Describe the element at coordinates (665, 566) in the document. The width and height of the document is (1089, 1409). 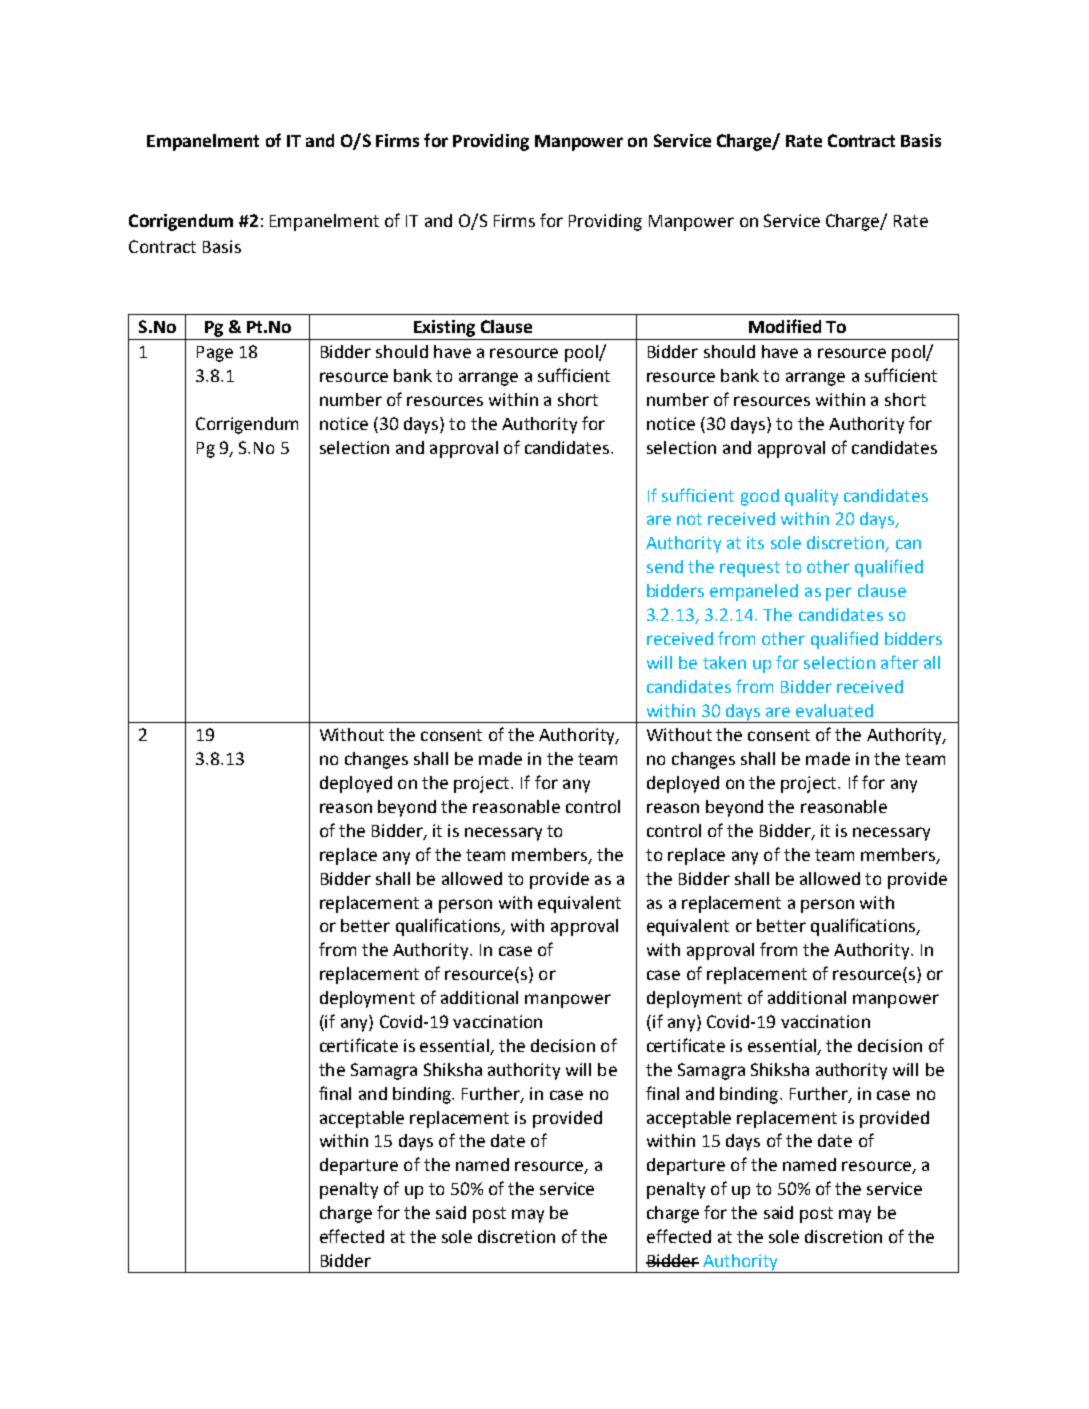
I see `send` at that location.
